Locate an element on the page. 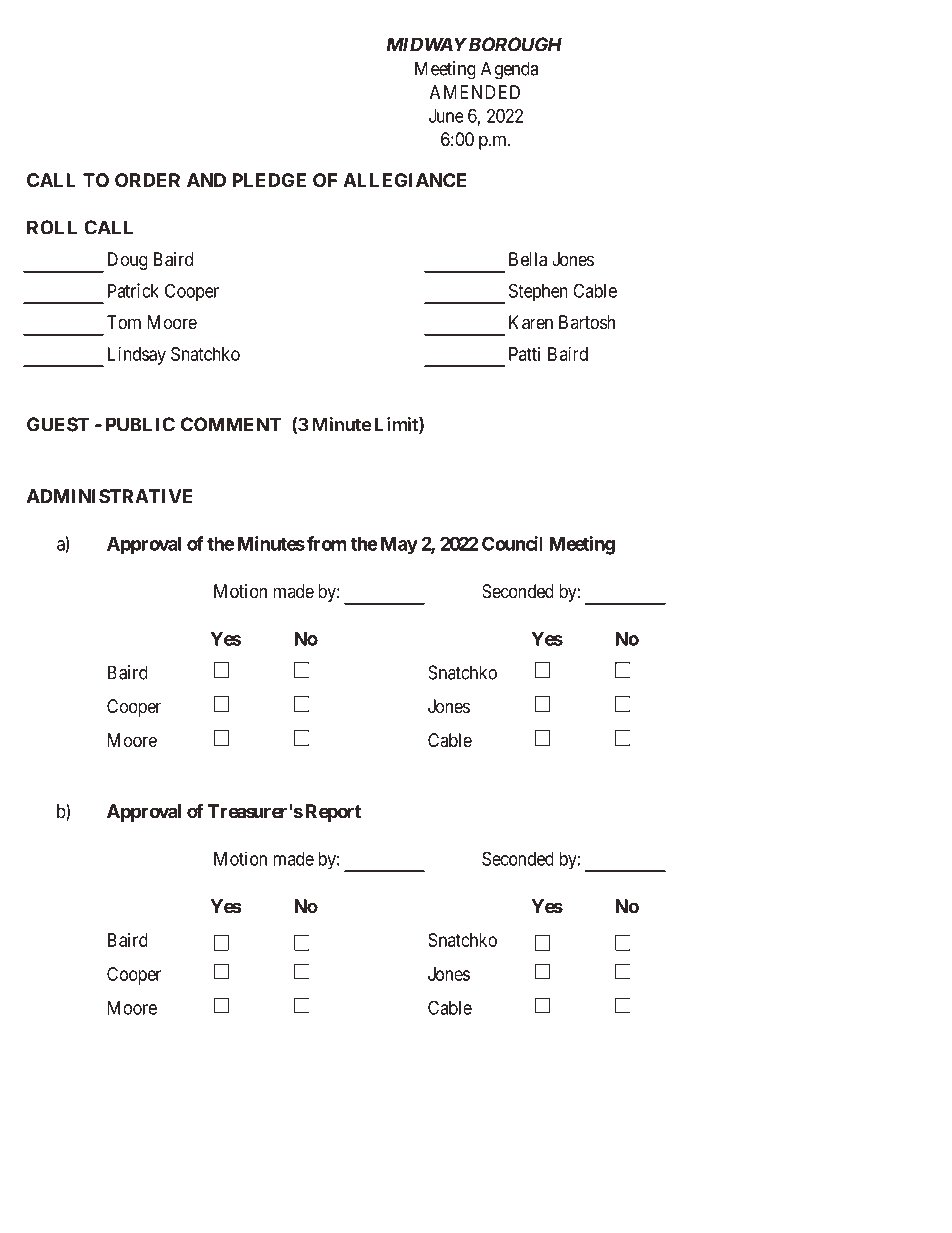  Report is located at coordinates (333, 813).
